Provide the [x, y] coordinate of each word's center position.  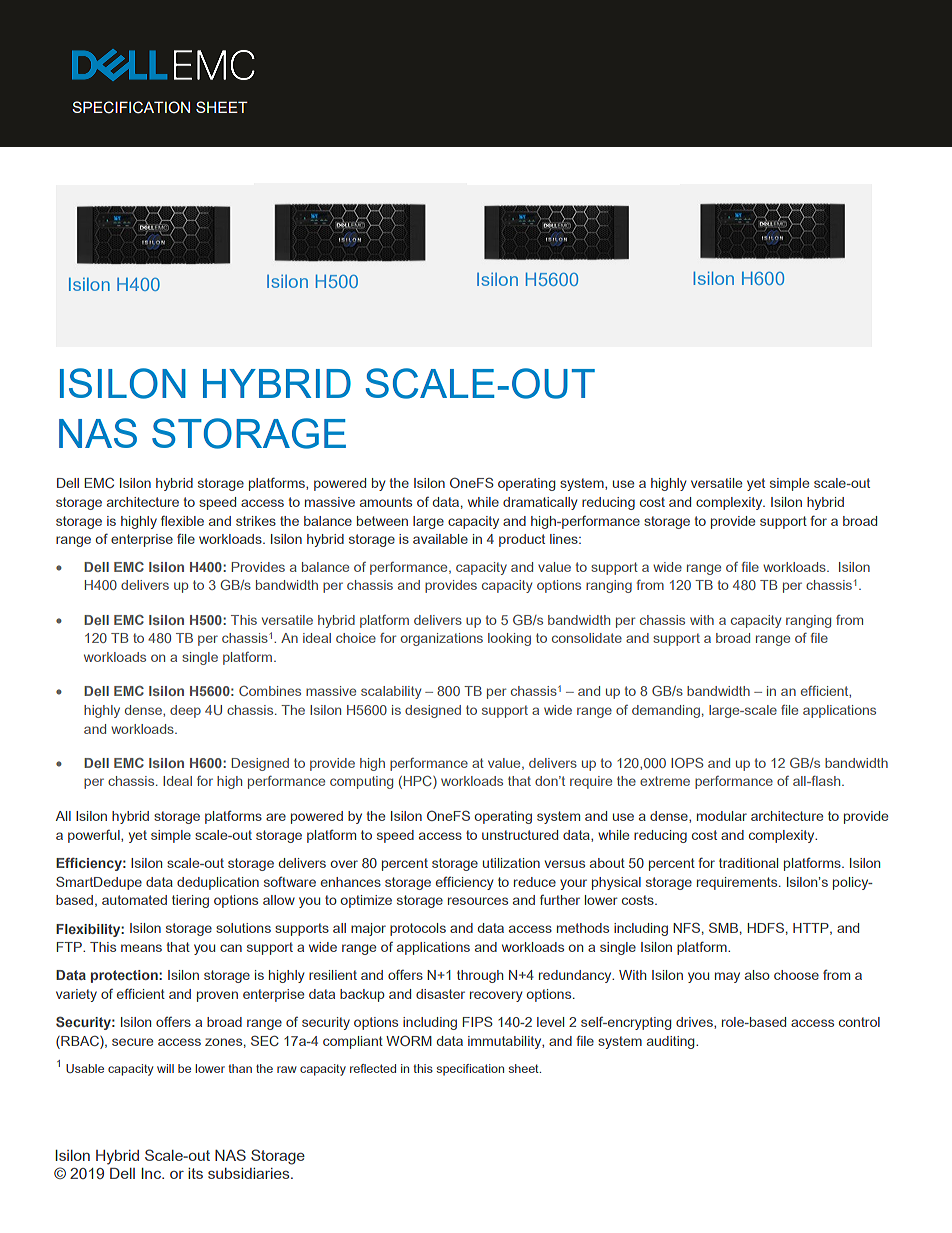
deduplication [218, 883]
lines [565, 539]
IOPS [687, 763]
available [440, 539]
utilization [511, 863]
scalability [391, 692]
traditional [748, 863]
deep [185, 711]
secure [132, 1042]
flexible [182, 520]
